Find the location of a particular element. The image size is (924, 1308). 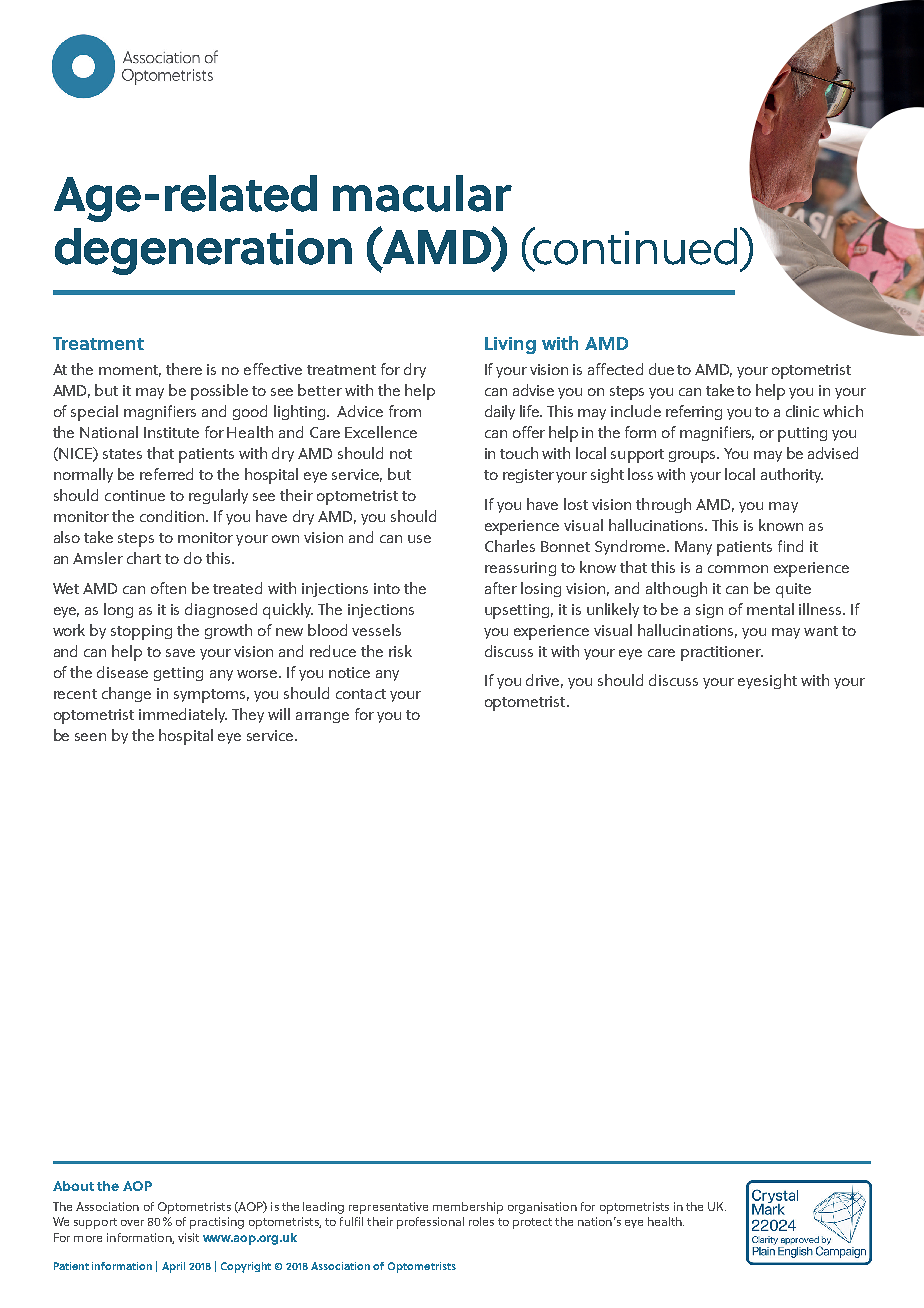

degeneration is located at coordinates (203, 251).
